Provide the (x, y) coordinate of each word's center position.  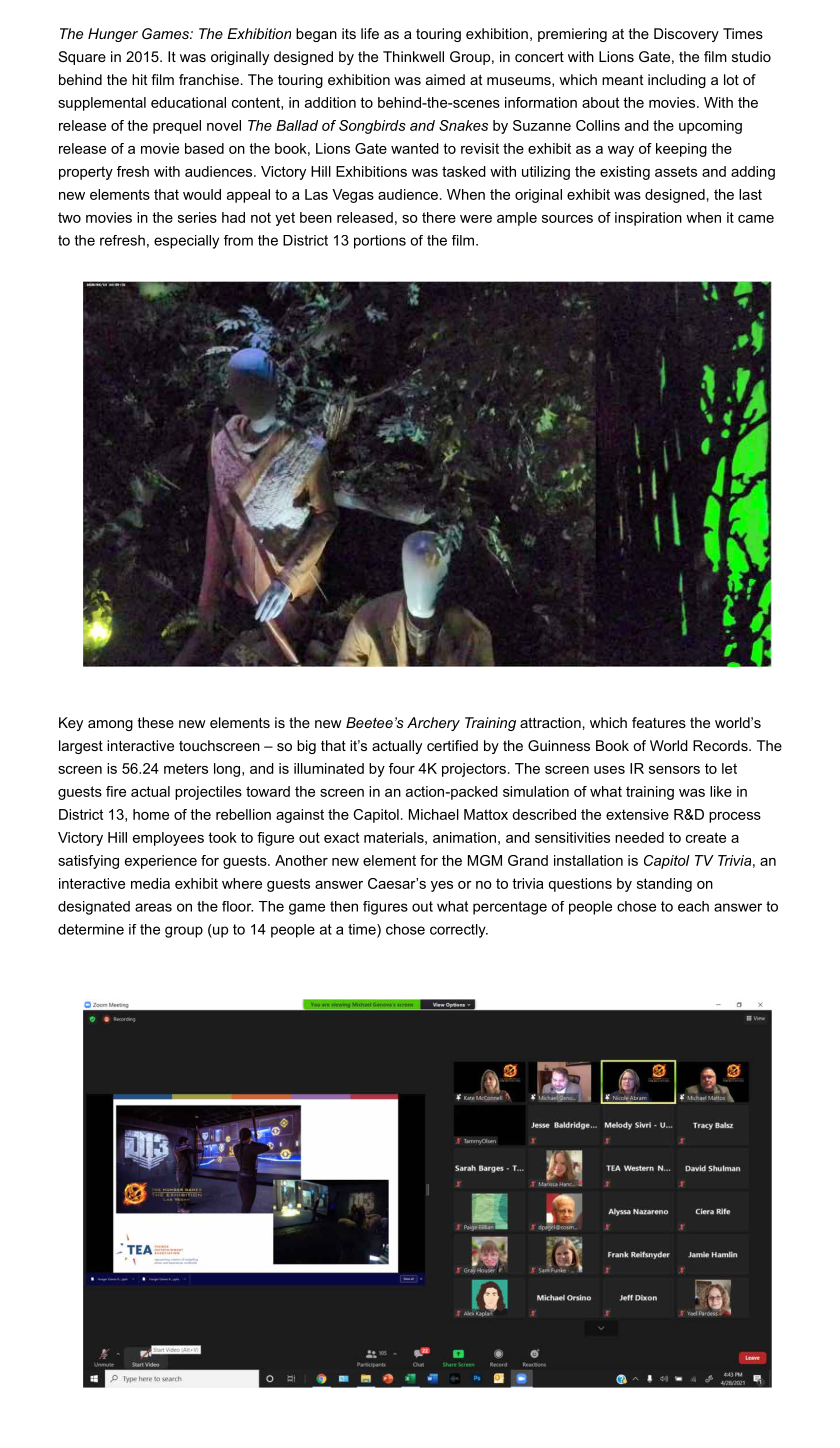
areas (153, 907)
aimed (445, 79)
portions (380, 242)
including (677, 81)
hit (140, 79)
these (156, 722)
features (659, 722)
